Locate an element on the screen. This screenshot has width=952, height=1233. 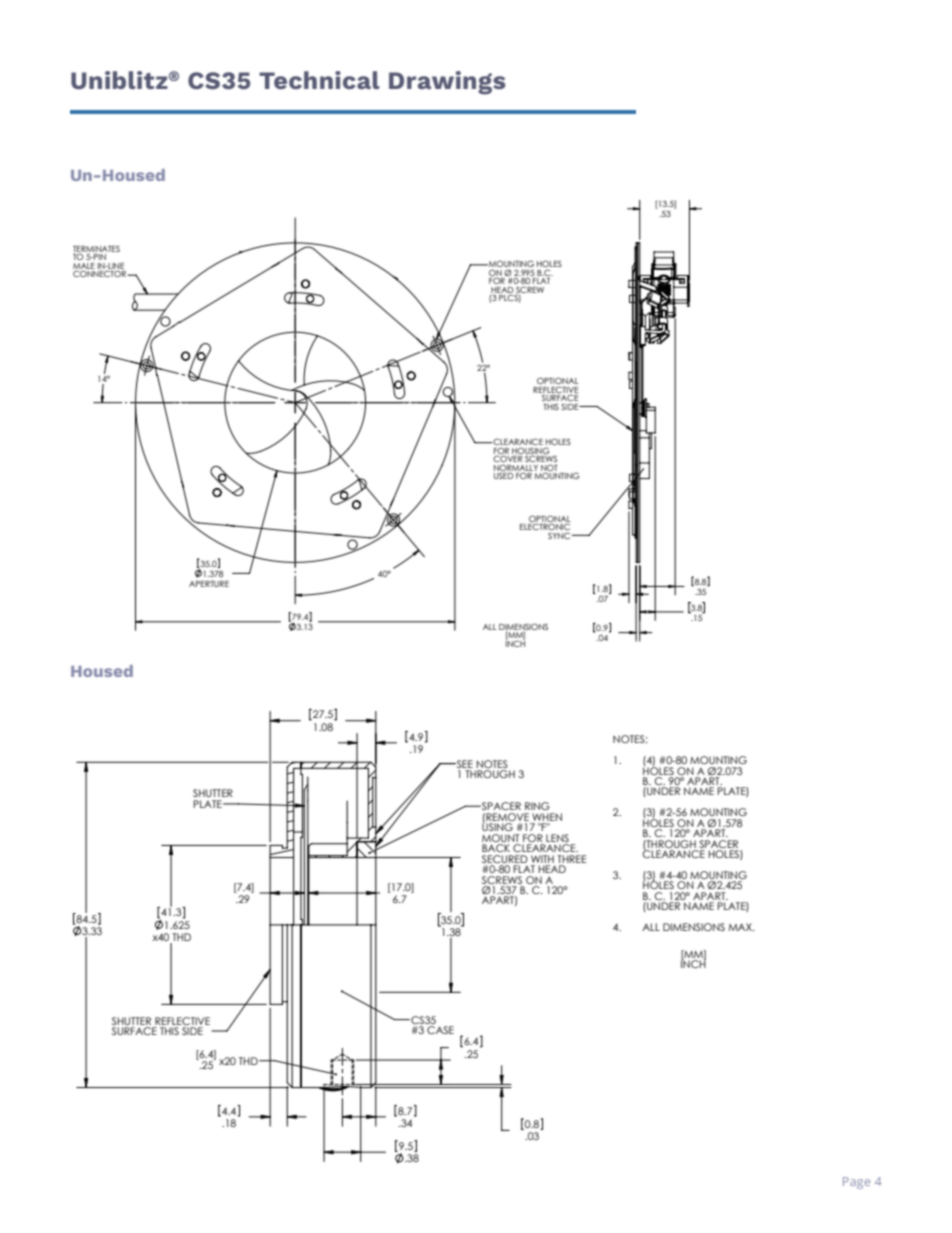
Page is located at coordinates (856, 1183).
